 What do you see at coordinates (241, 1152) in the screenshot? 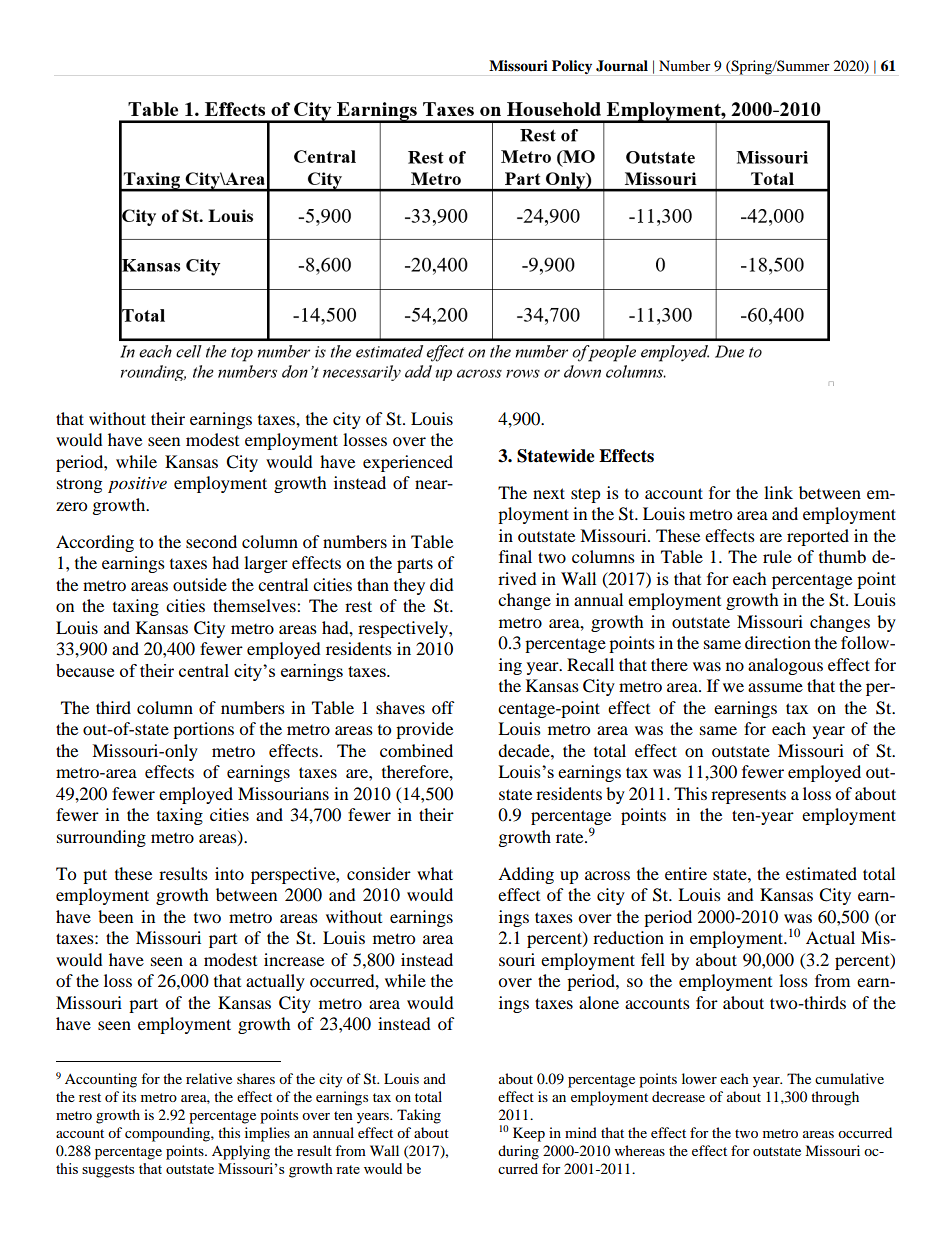
I see `Applying` at bounding box center [241, 1152].
